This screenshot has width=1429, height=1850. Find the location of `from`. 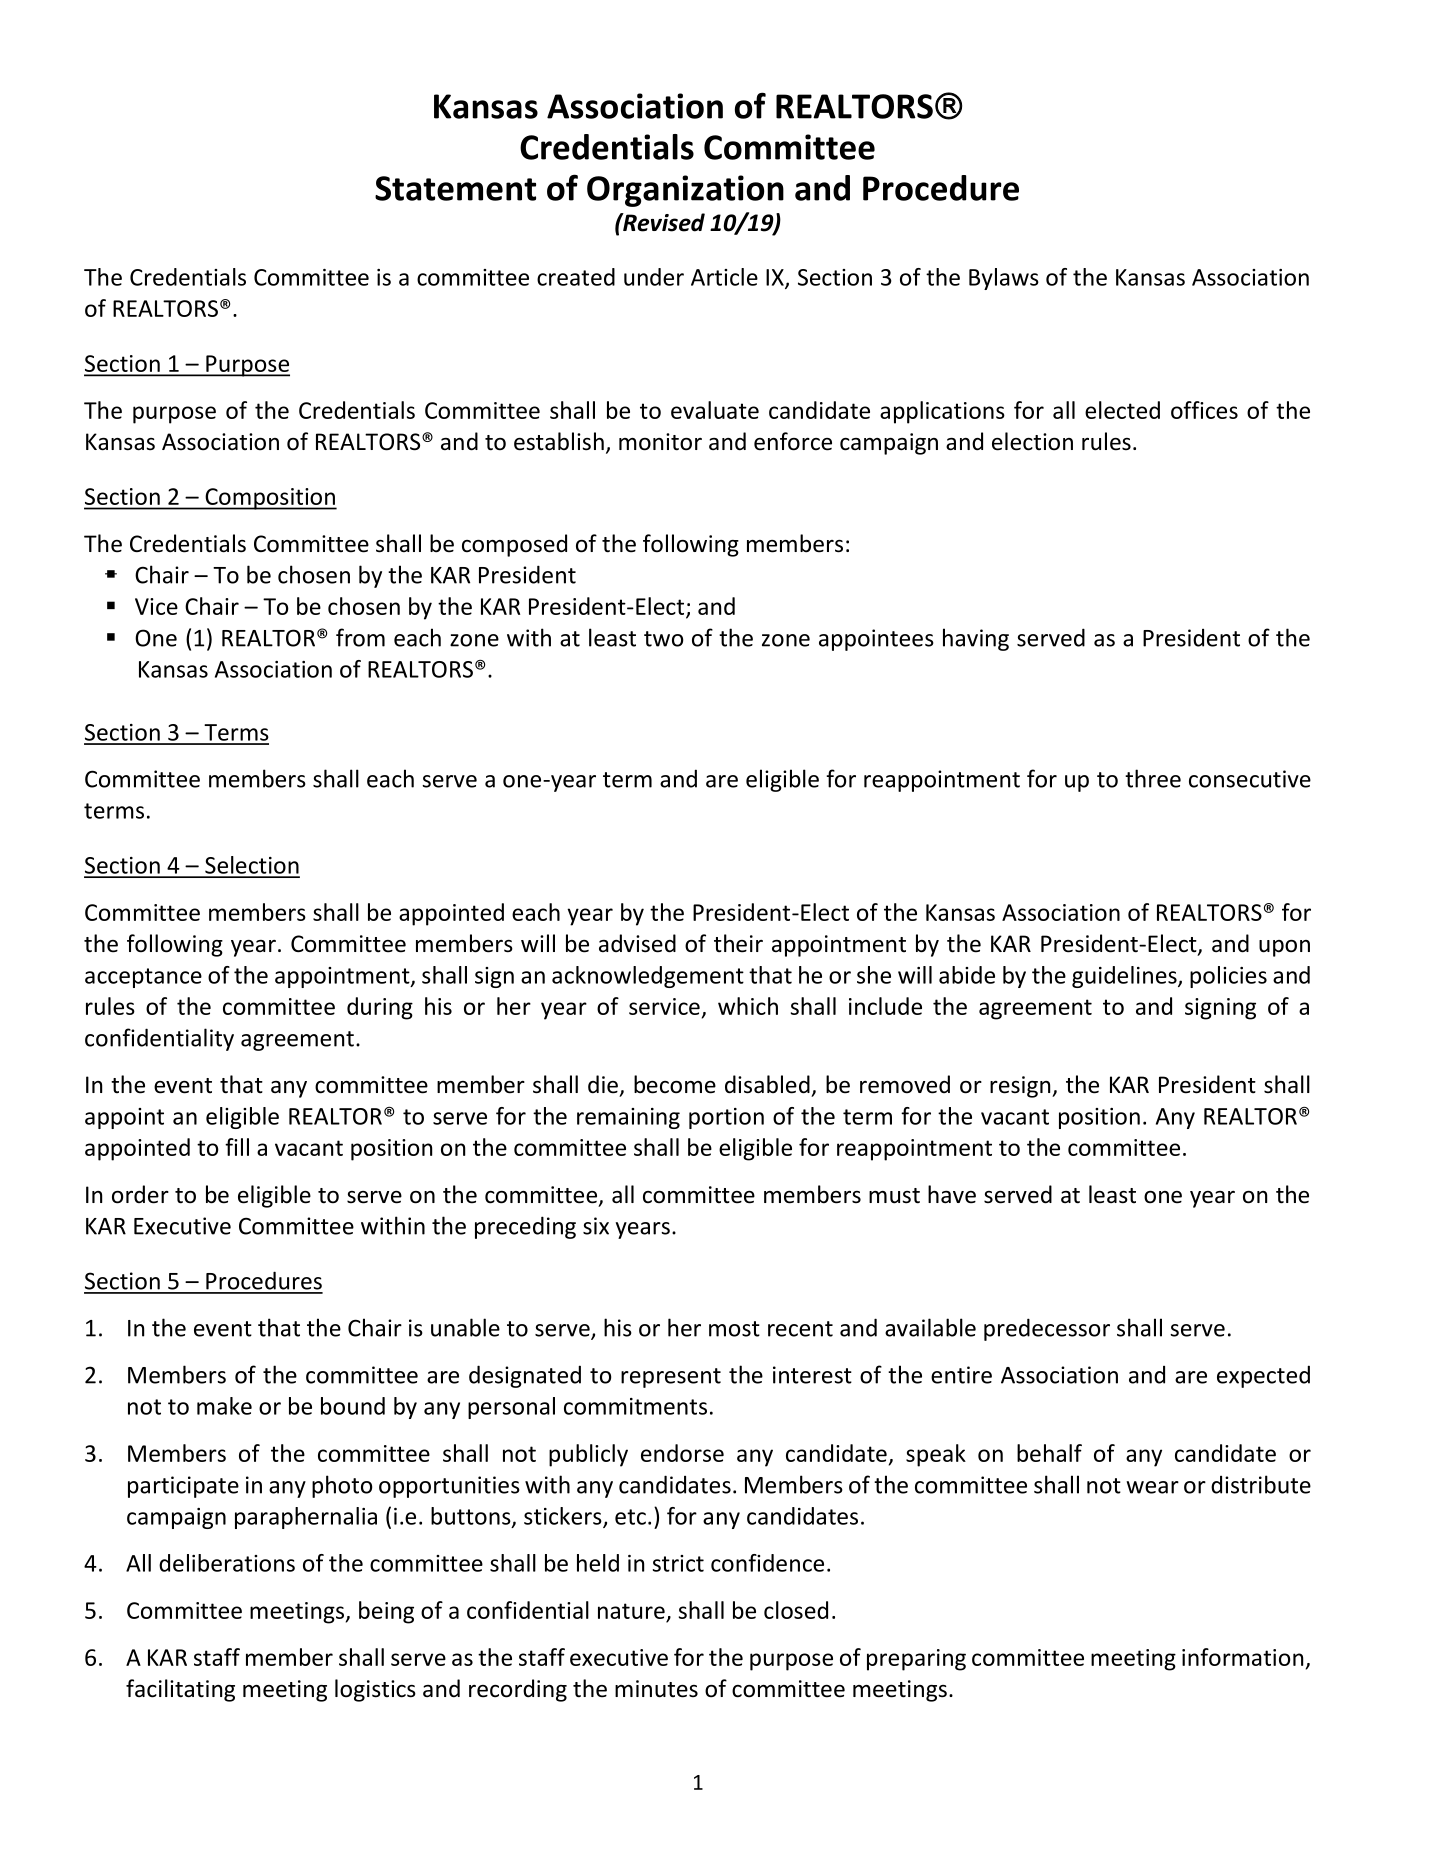

from is located at coordinates (360, 637).
